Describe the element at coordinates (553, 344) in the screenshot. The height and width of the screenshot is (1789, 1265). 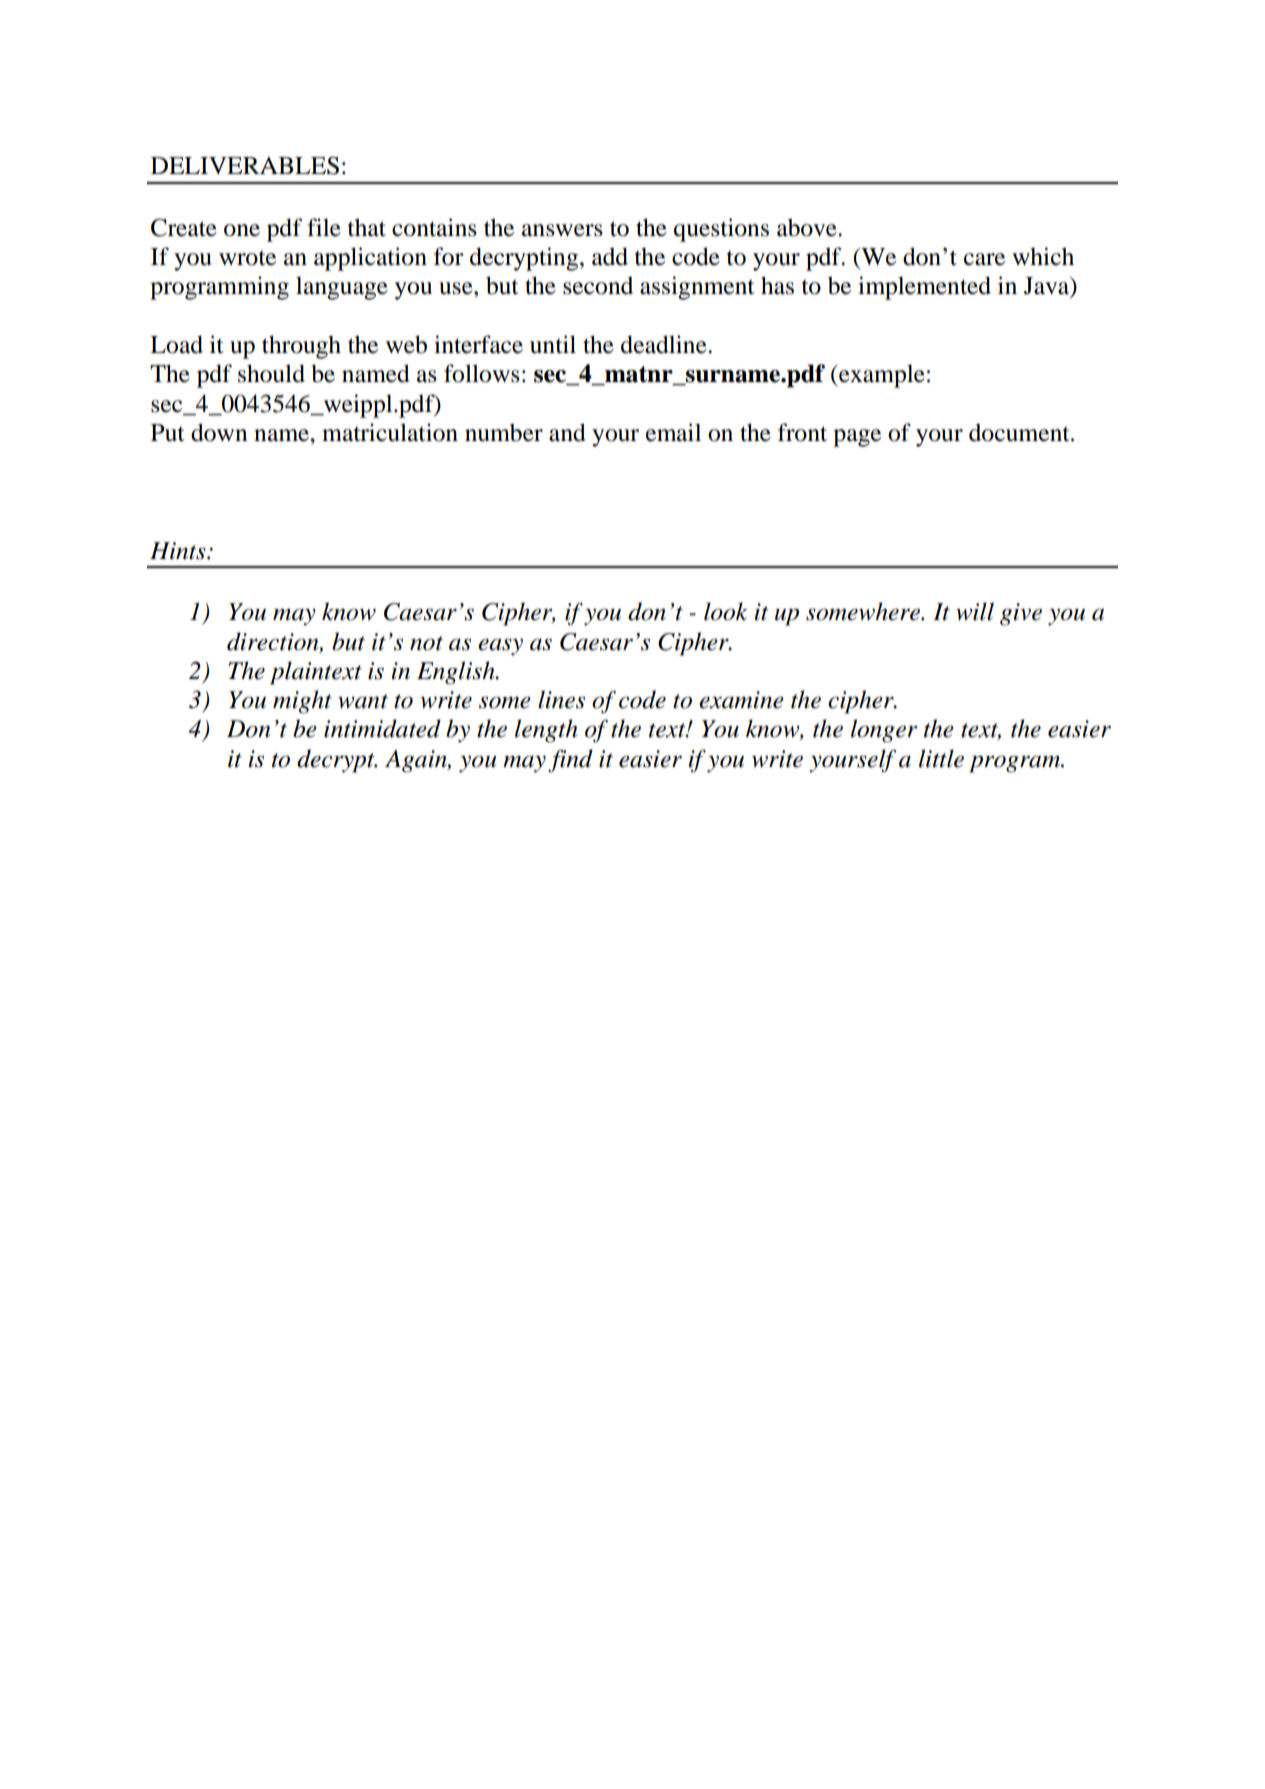
I see `until` at that location.
